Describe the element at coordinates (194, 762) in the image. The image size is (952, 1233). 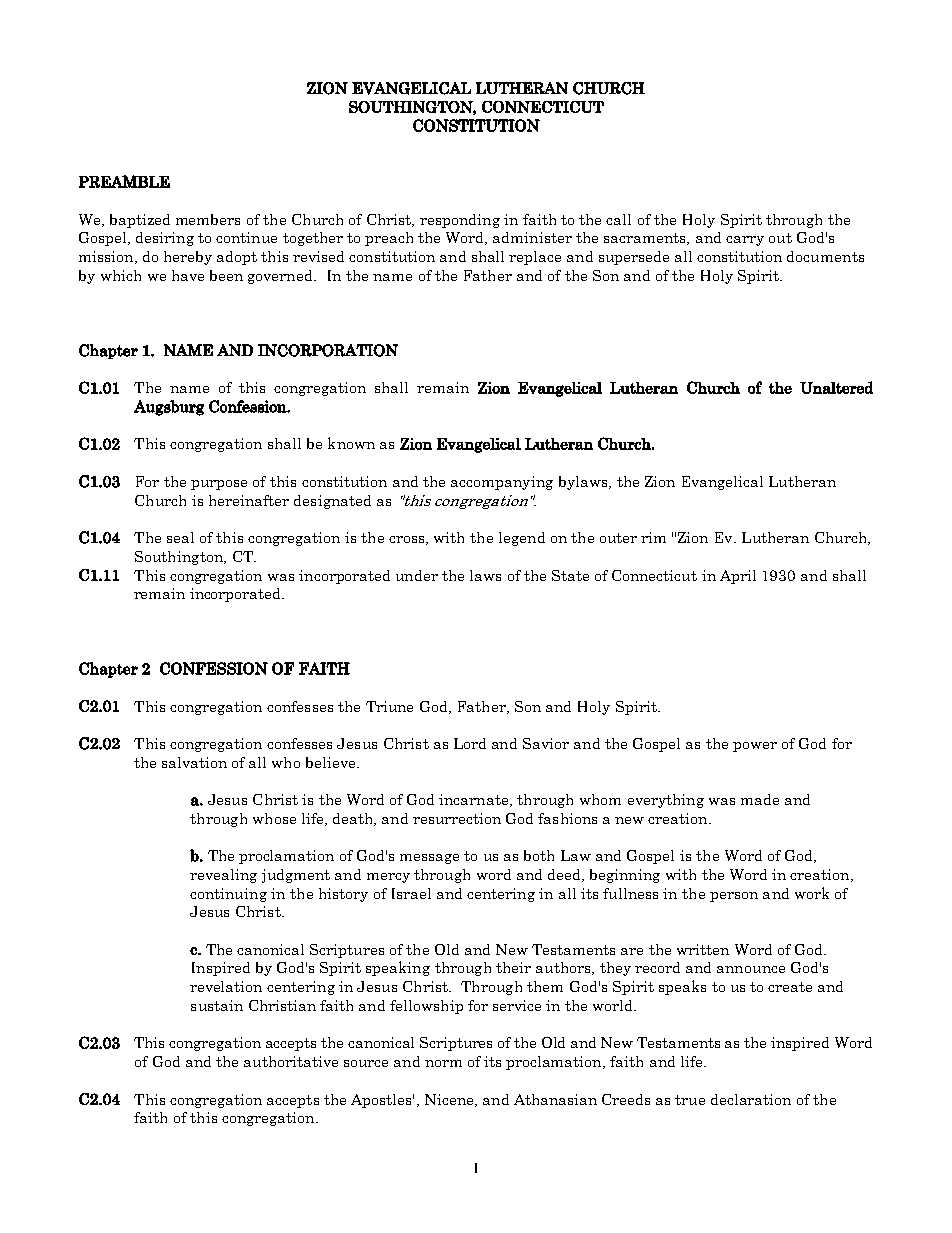
I see `salvation` at that location.
